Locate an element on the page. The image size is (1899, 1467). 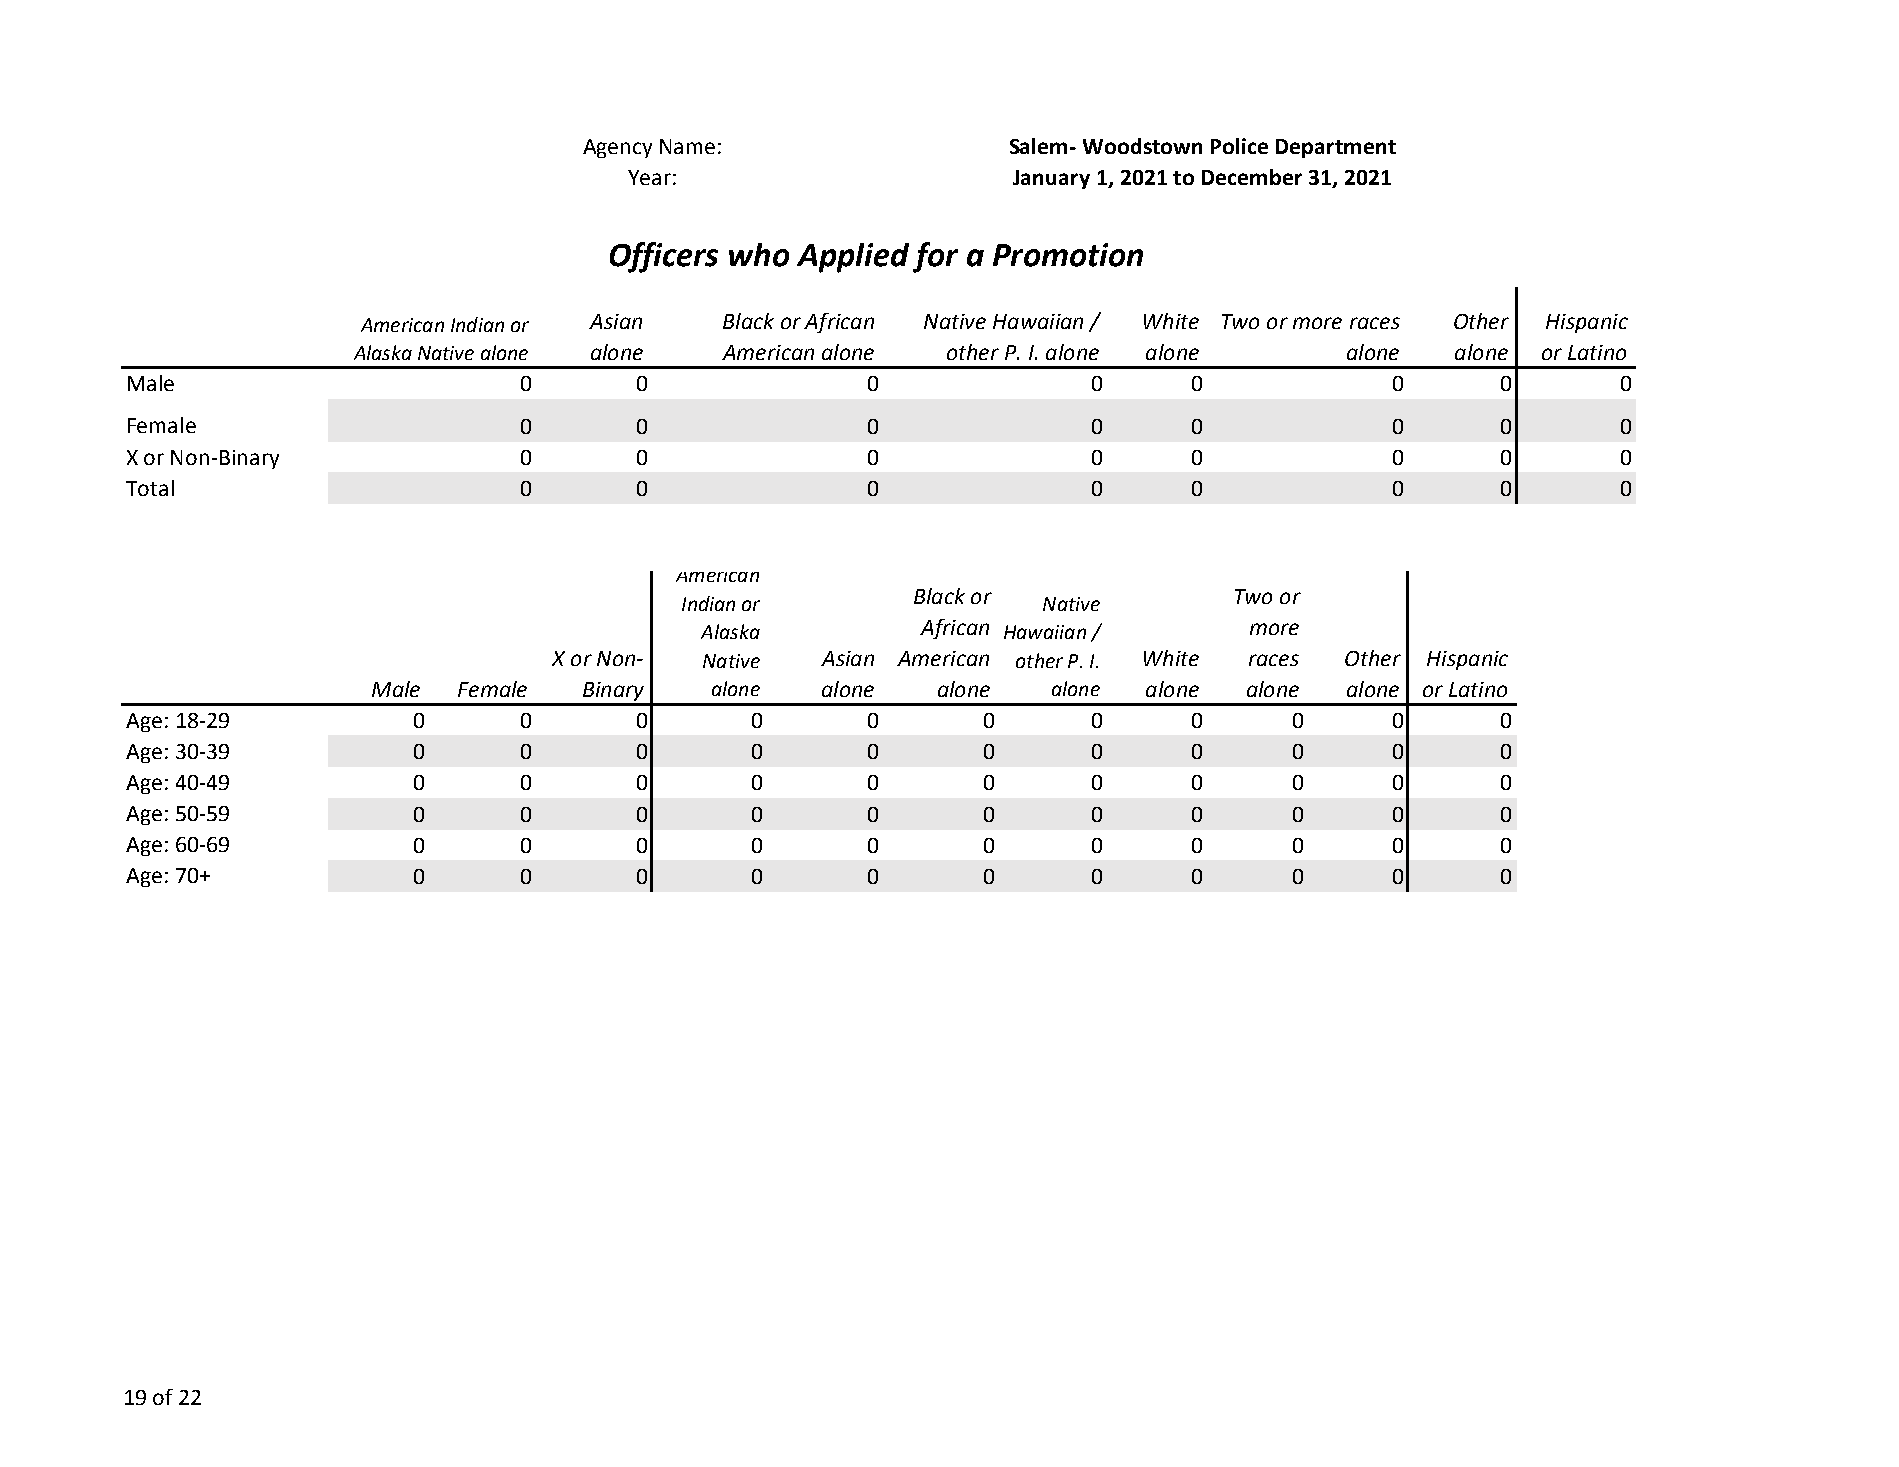
Total is located at coordinates (150, 488).
